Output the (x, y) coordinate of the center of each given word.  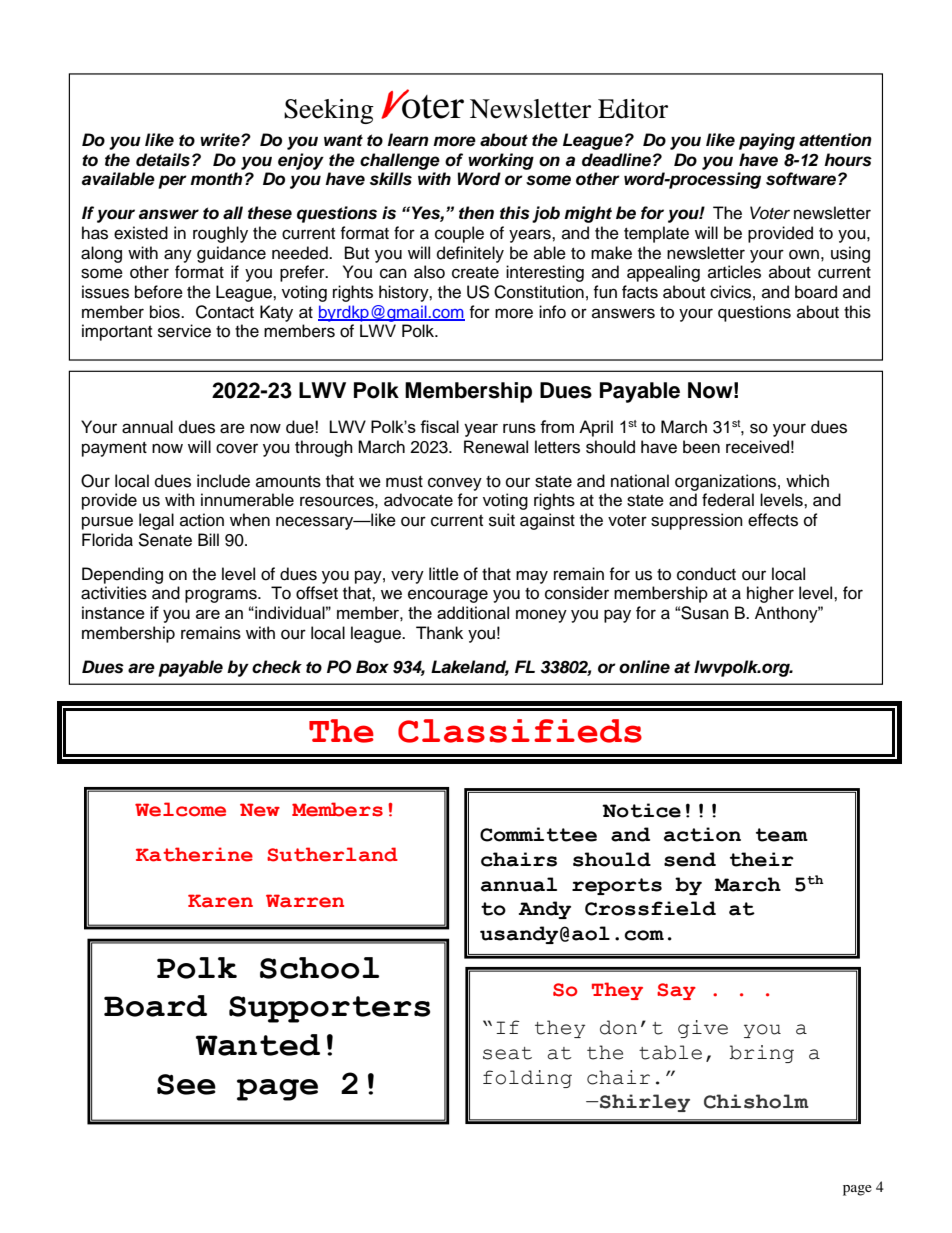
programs (222, 596)
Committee (538, 834)
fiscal (439, 426)
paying (767, 141)
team (782, 835)
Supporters (329, 1009)
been (701, 447)
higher (770, 594)
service (184, 331)
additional (473, 613)
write (221, 140)
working (501, 161)
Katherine (194, 854)
